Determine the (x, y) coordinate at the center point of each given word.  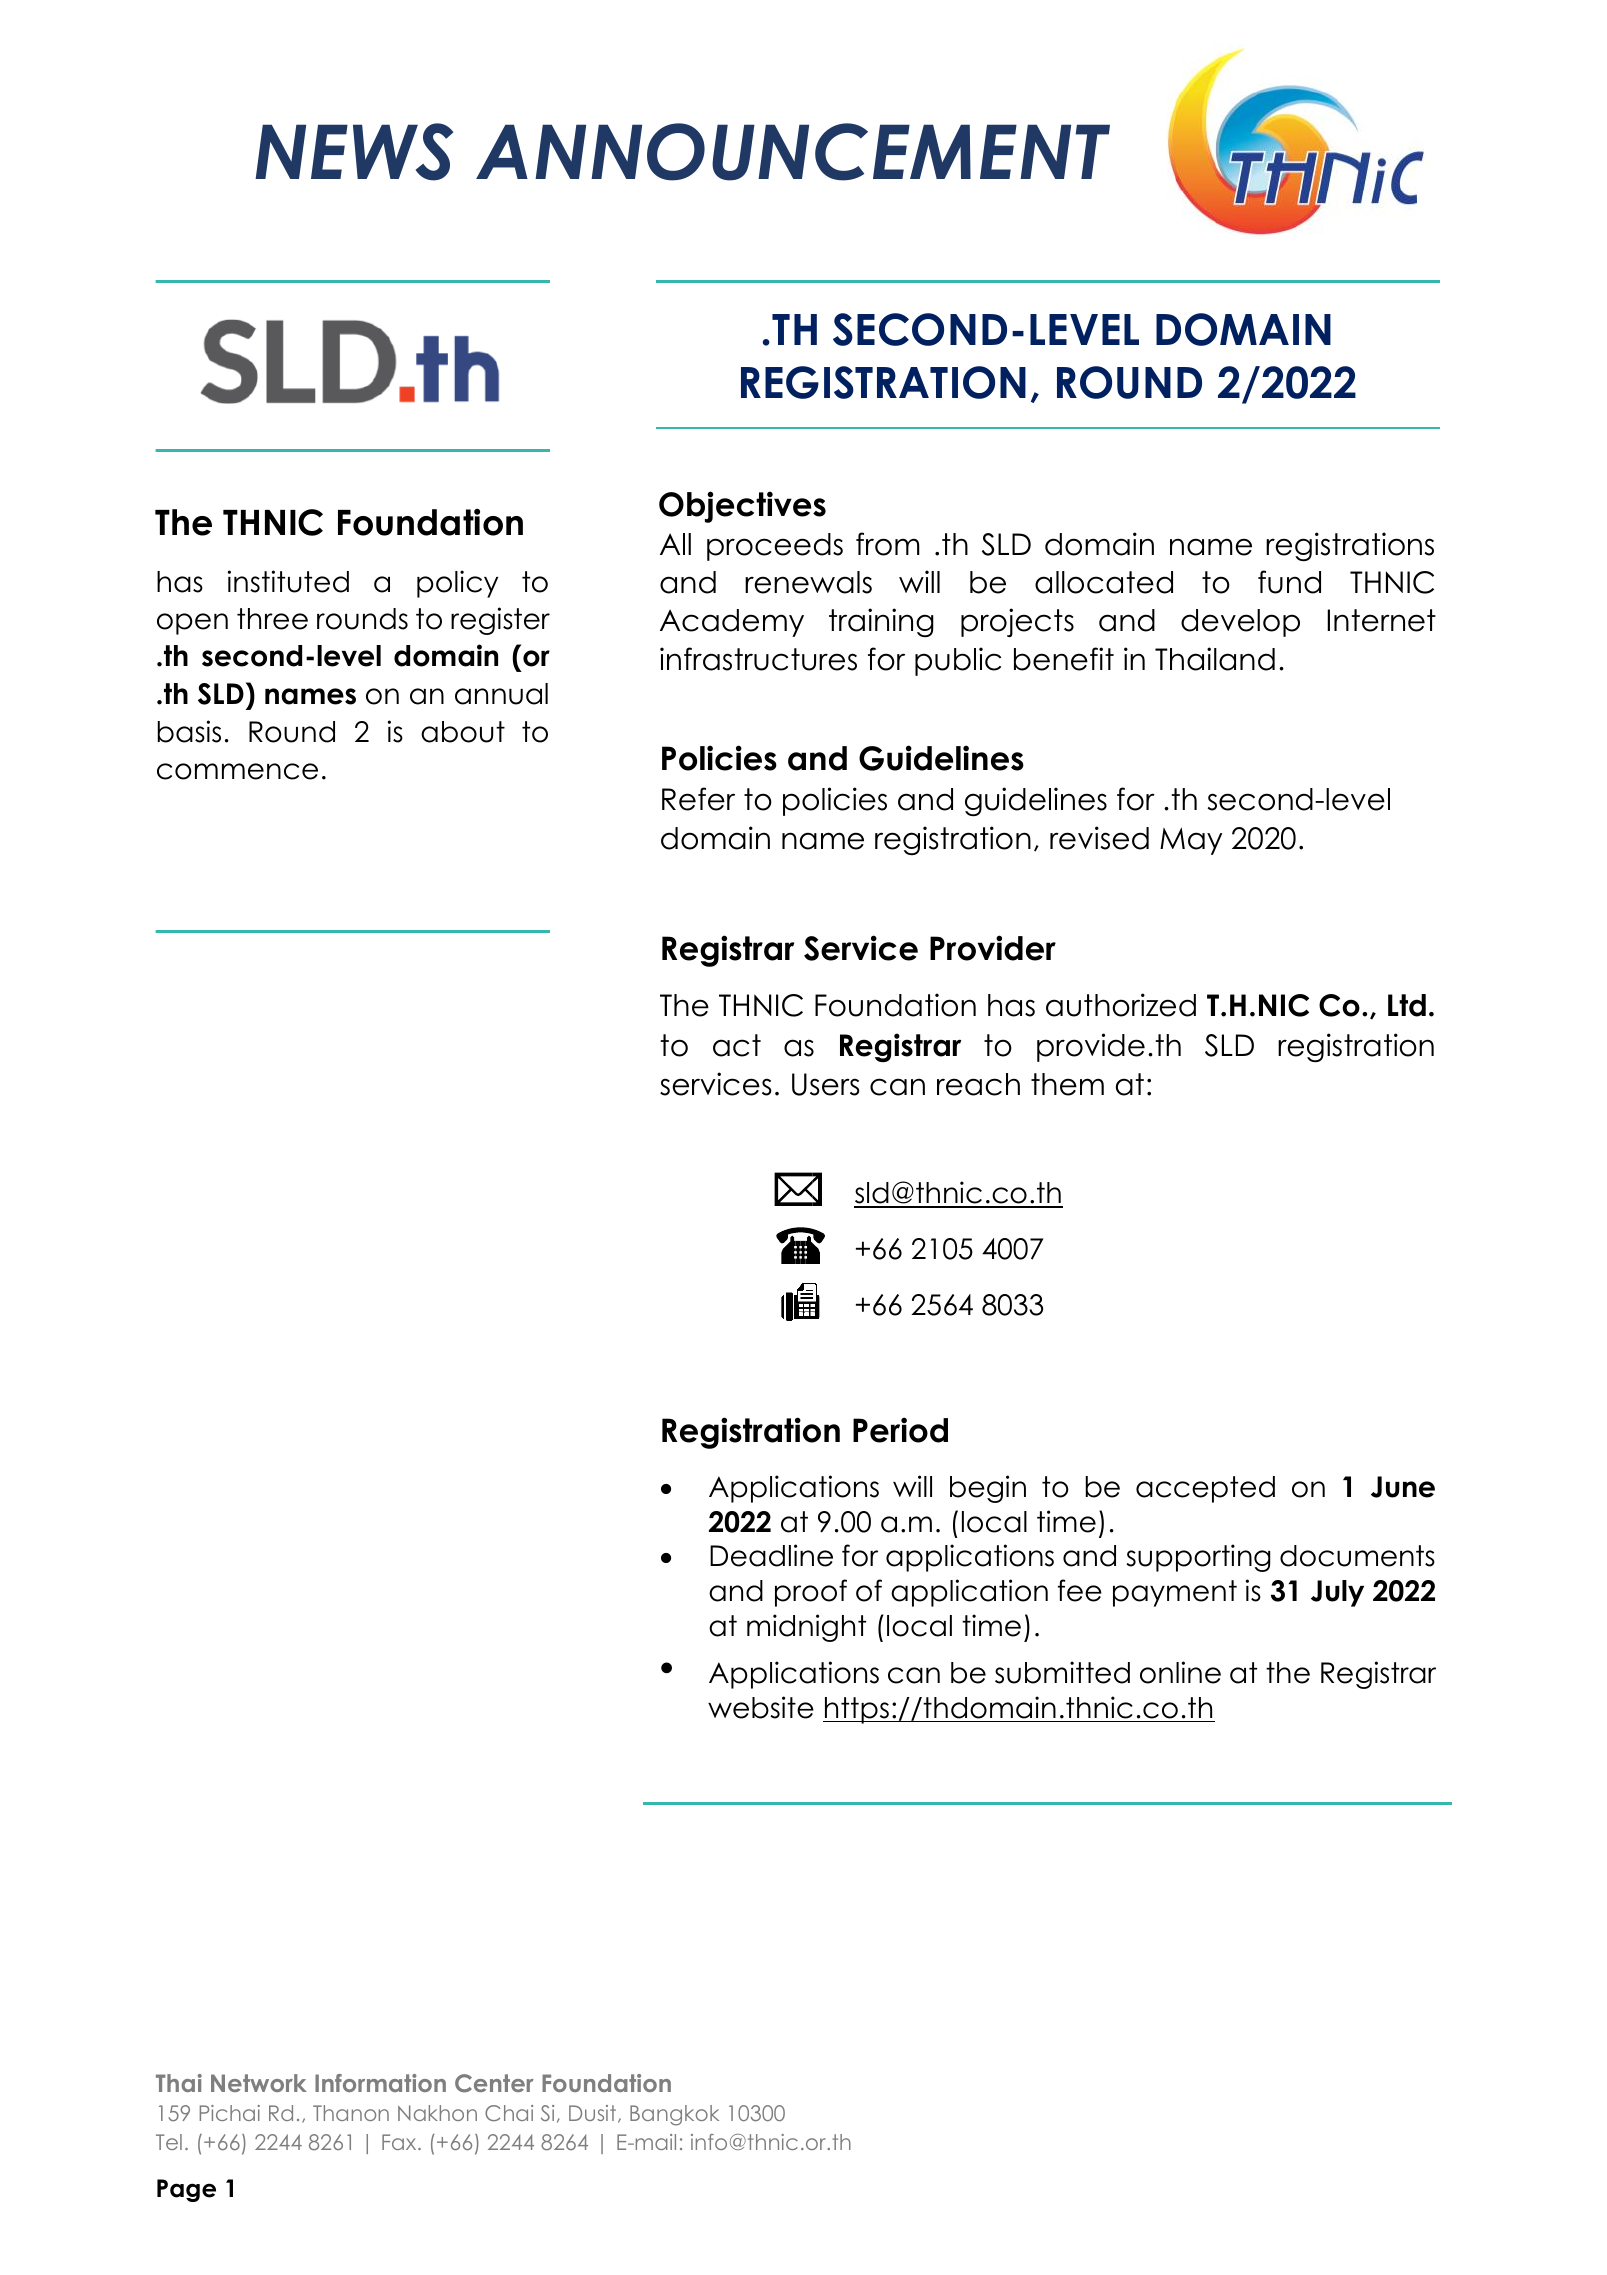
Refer (698, 799)
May (1191, 841)
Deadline (771, 1555)
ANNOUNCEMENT (793, 152)
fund (1289, 582)
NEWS (354, 152)
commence (237, 771)
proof (811, 1593)
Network (259, 2083)
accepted (1205, 1489)
